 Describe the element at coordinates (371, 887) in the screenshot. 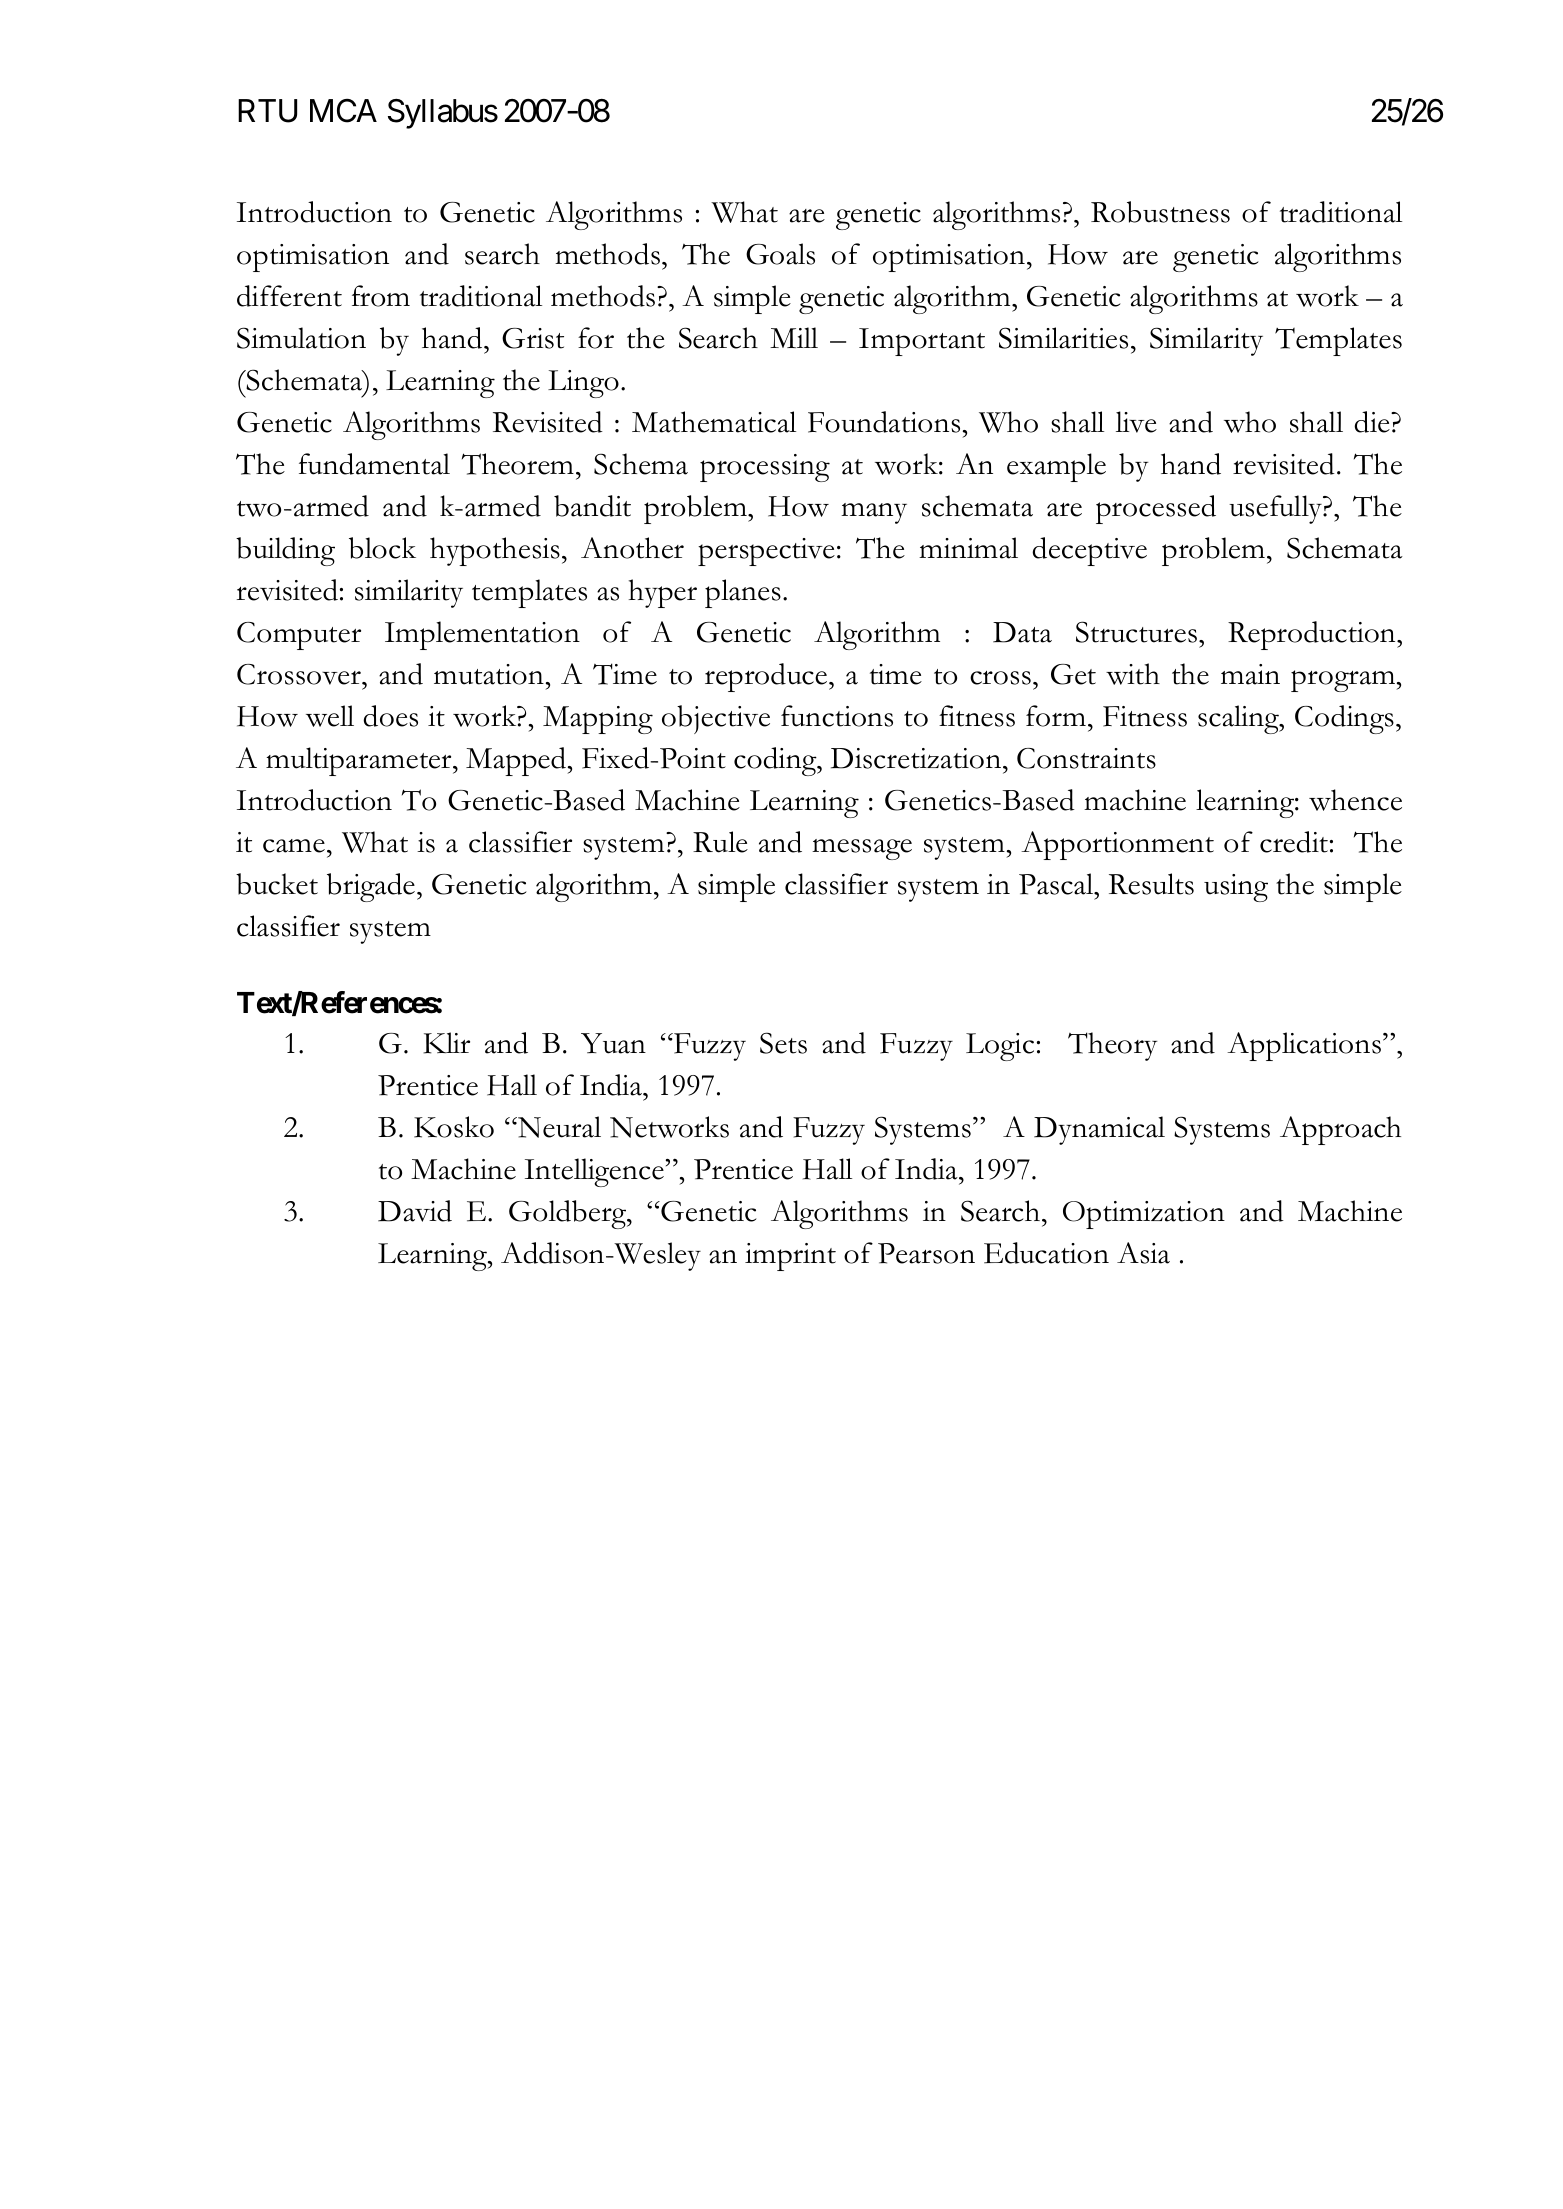

I see `brigade` at that location.
